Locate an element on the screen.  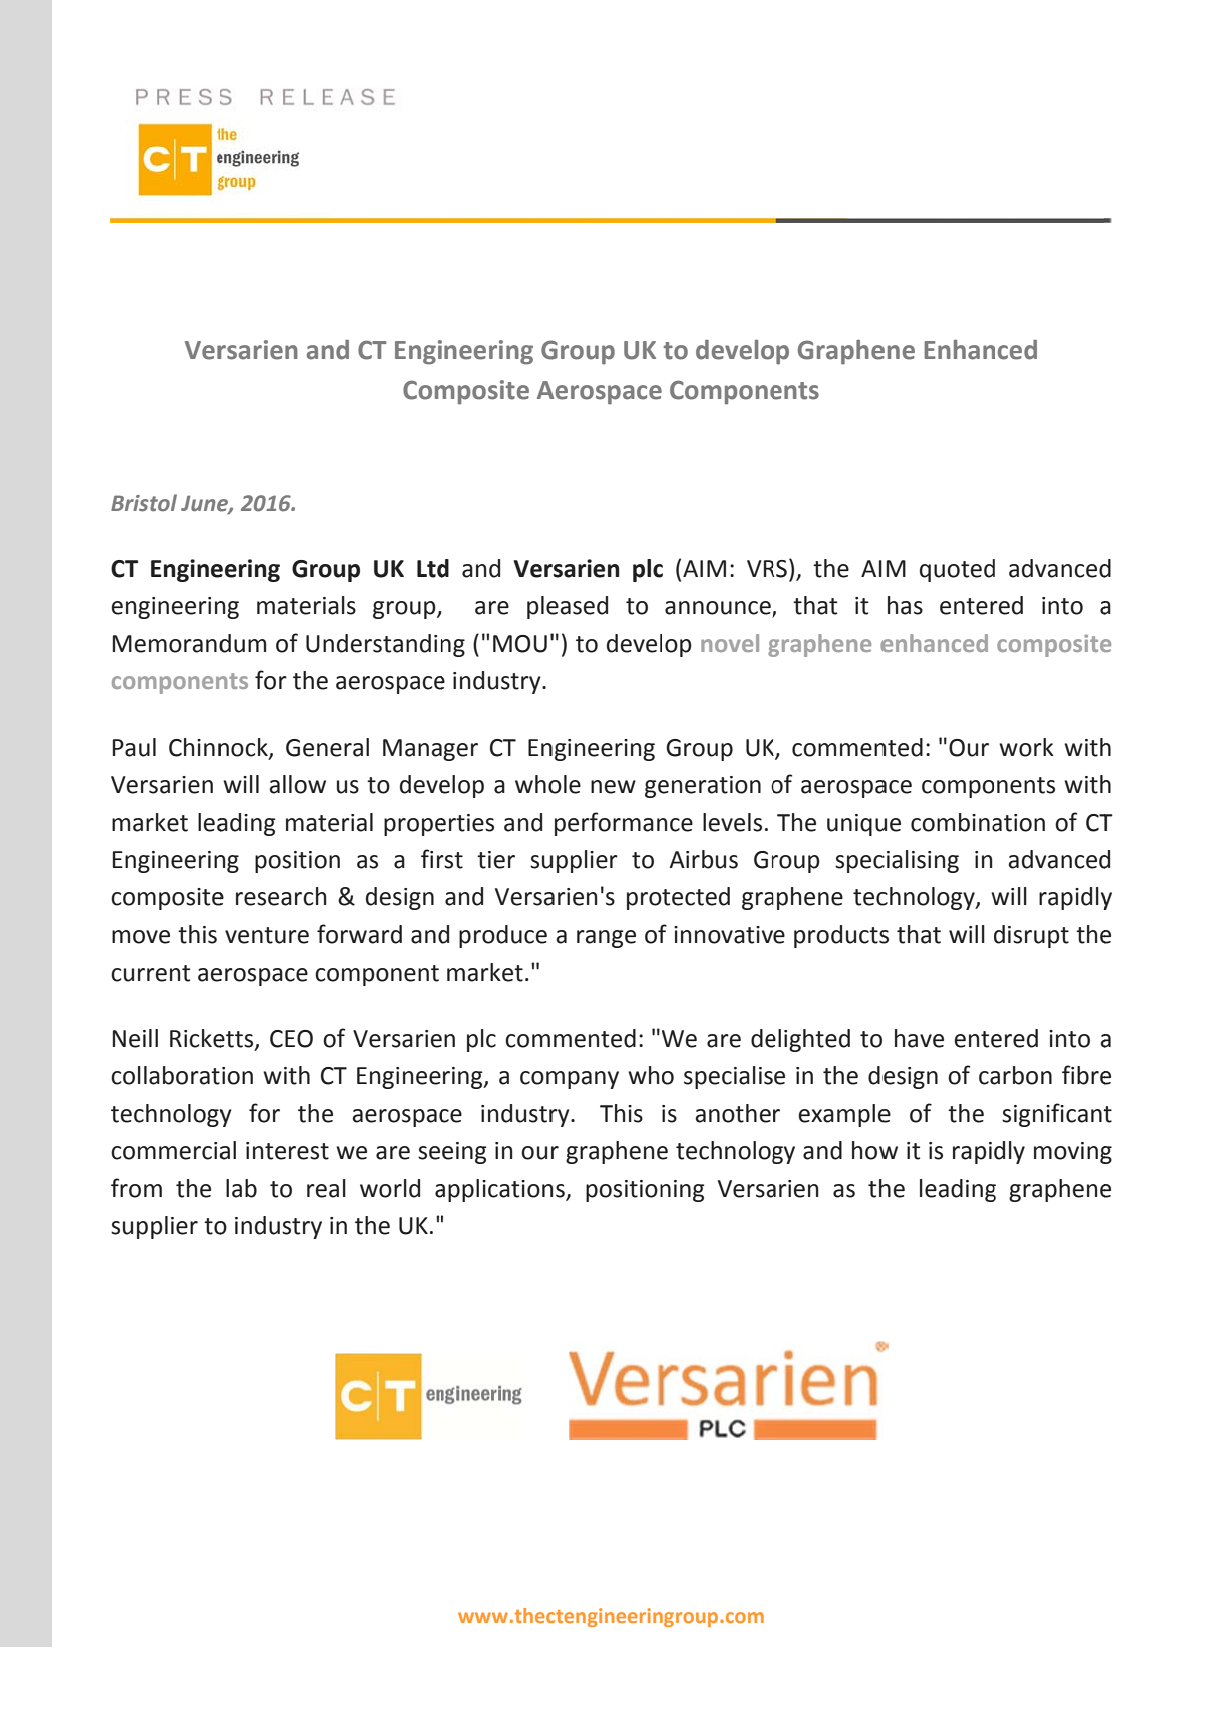
Bristol is located at coordinates (144, 503).
